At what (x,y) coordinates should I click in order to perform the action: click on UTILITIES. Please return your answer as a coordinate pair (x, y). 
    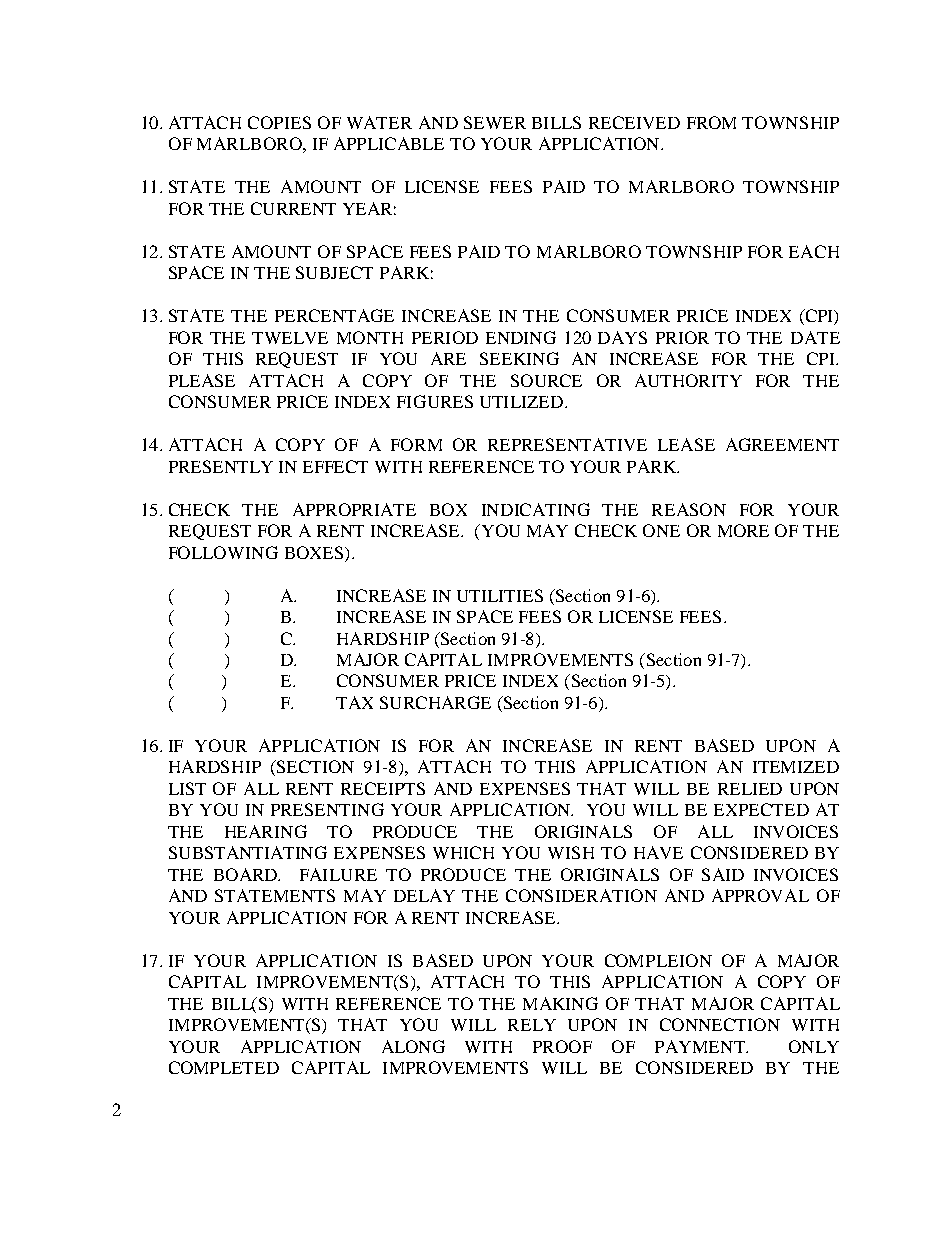
    Looking at the image, I should click on (500, 595).
